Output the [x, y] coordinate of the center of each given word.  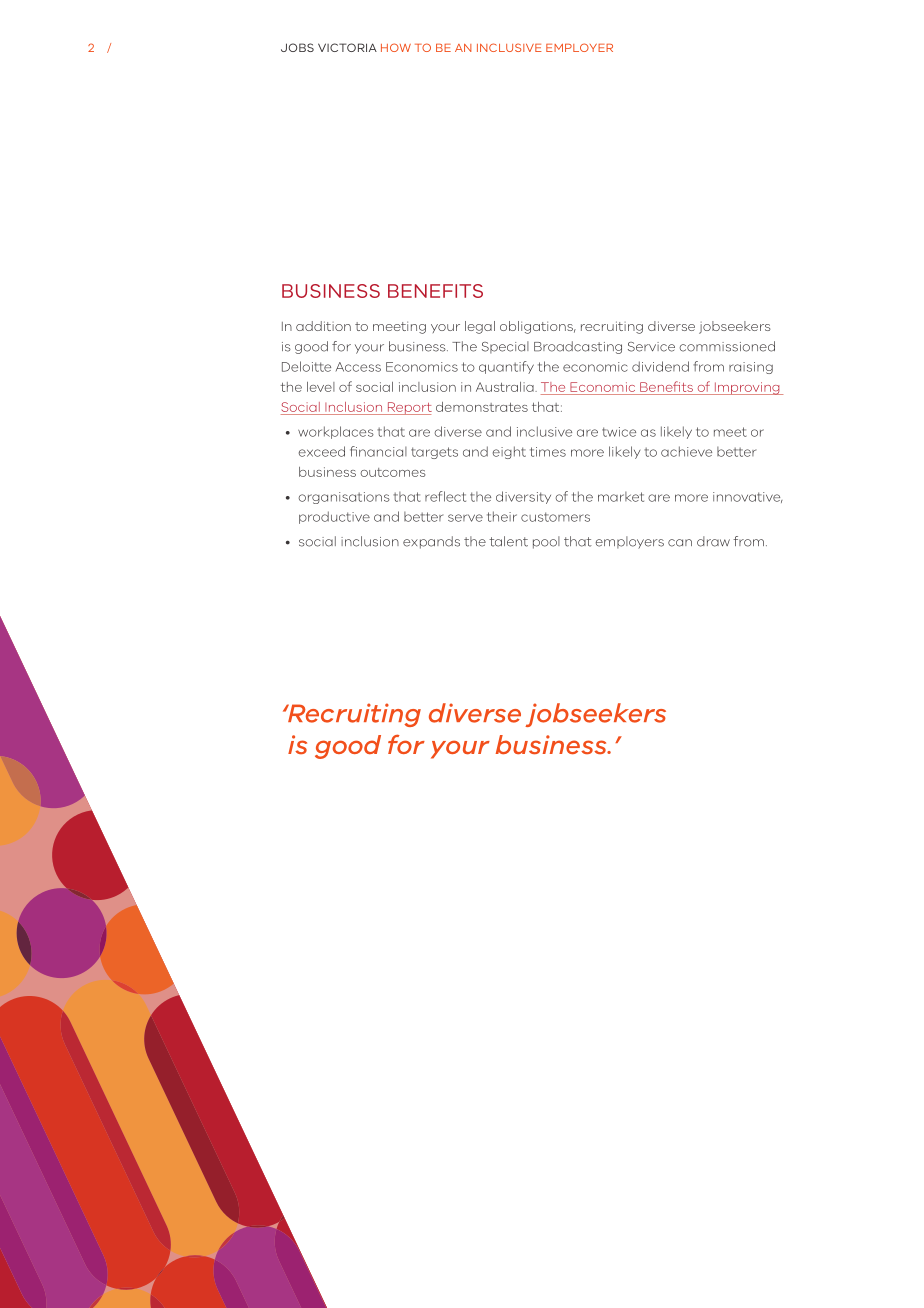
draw [713, 541]
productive [334, 517]
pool [546, 542]
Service [651, 347]
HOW [396, 47]
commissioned [727, 346]
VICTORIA [347, 47]
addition [323, 326]
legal [480, 327]
